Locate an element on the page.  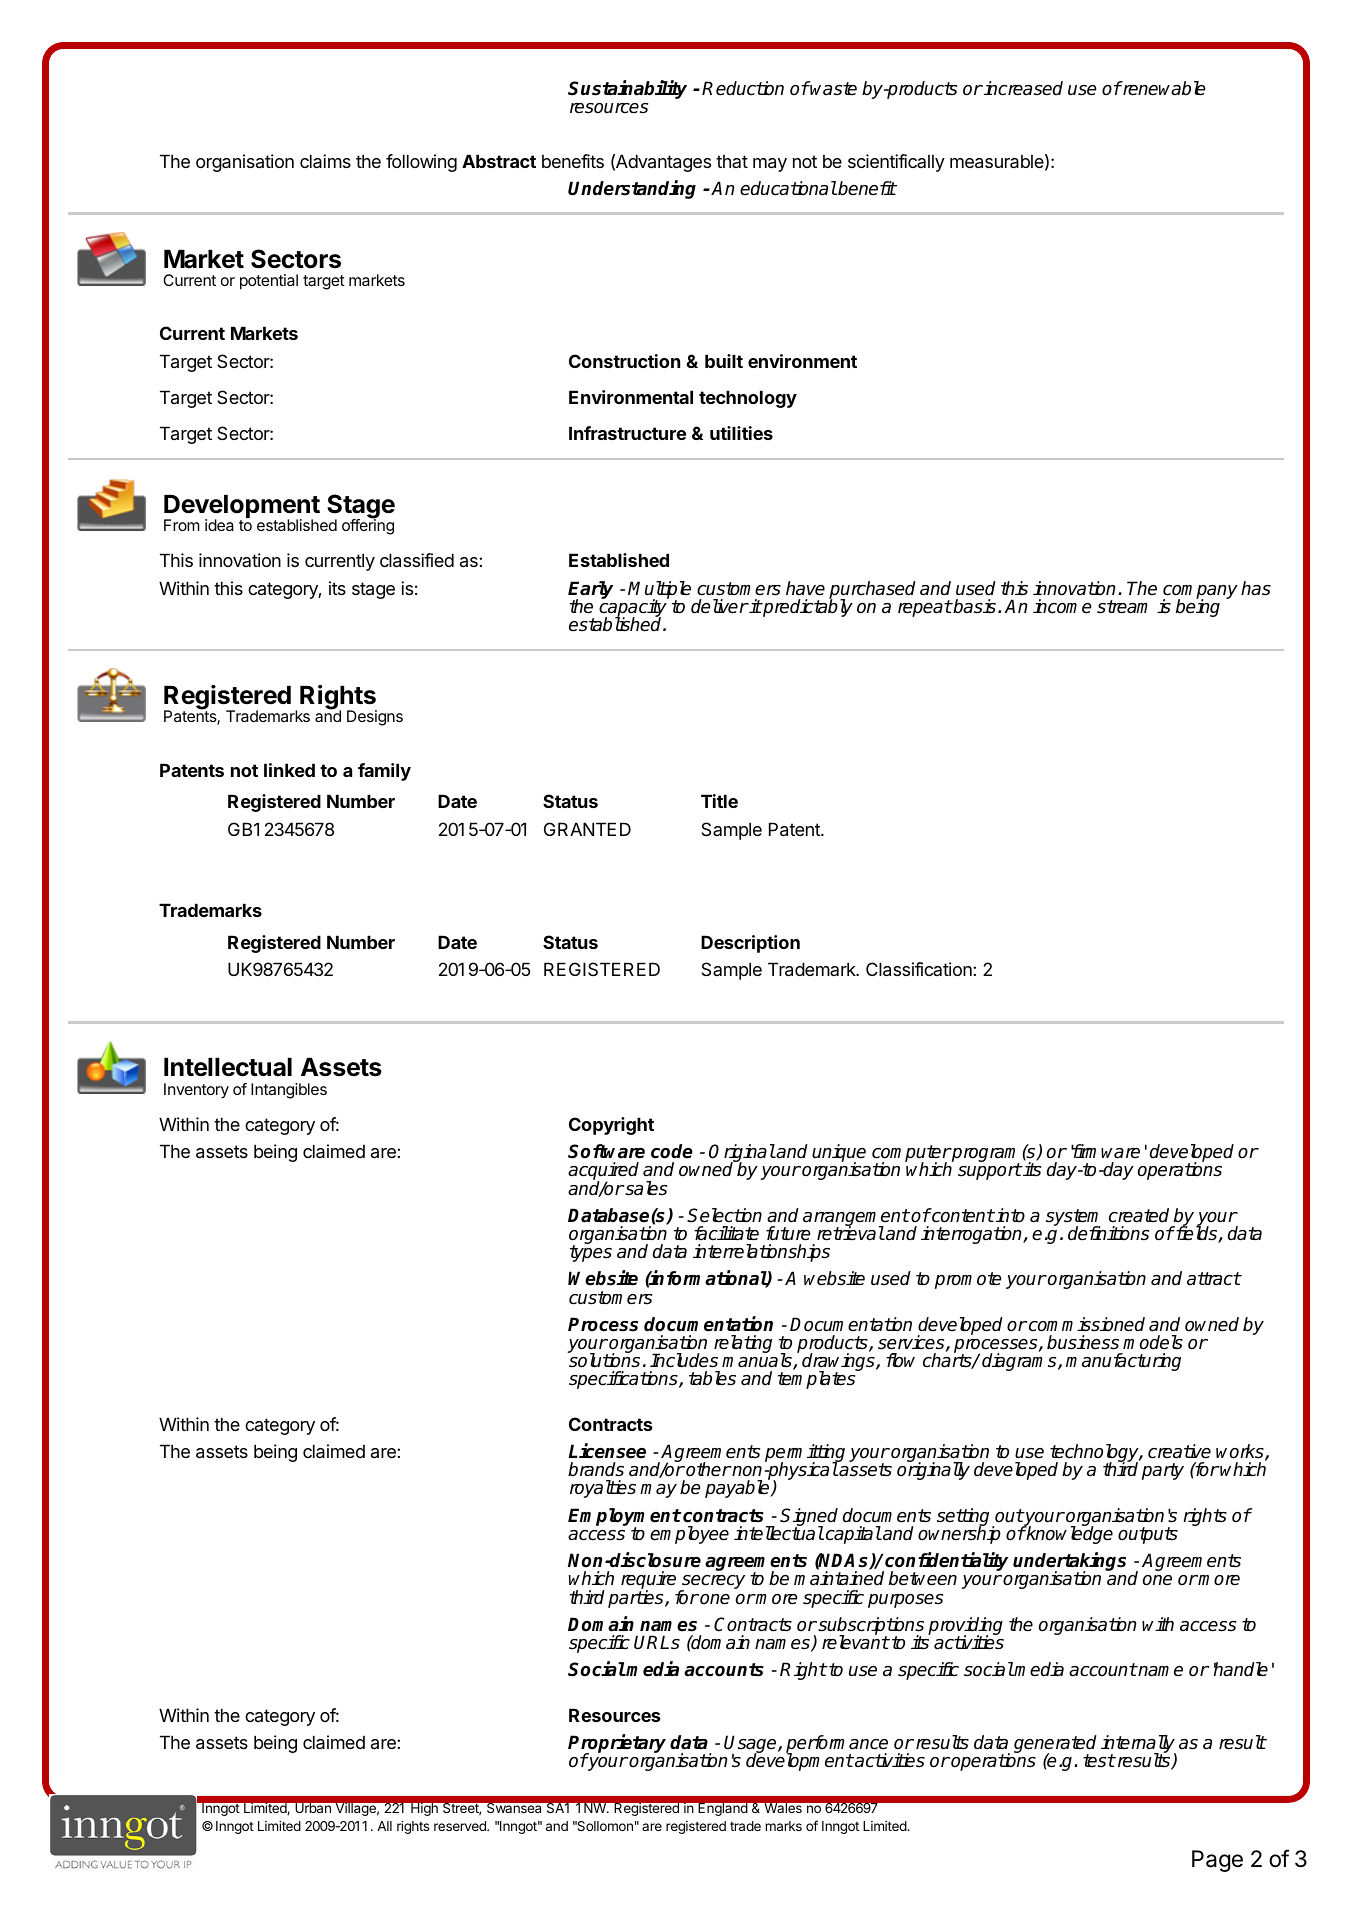
that is located at coordinates (732, 161).
